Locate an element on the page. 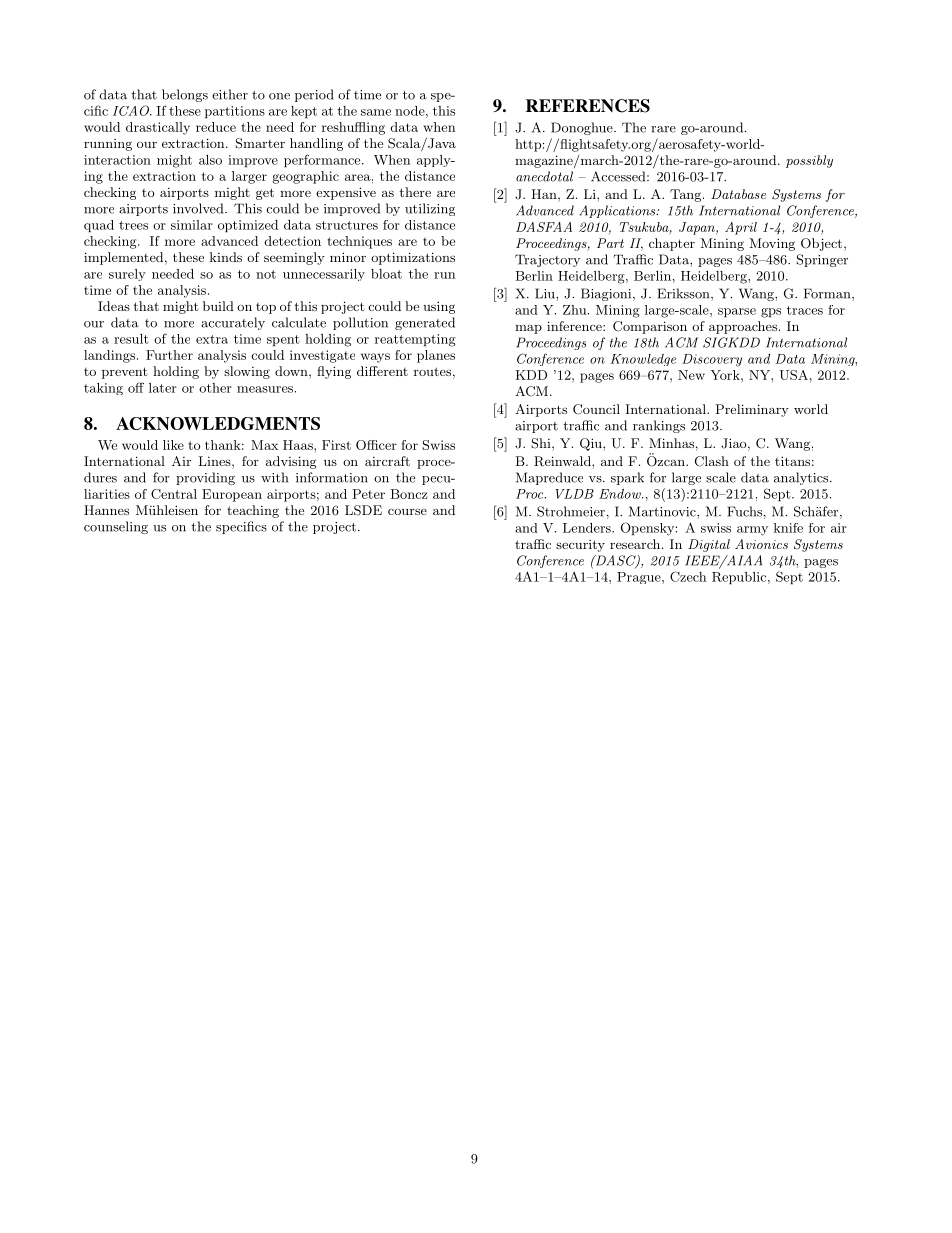 The height and width of the page is (1233, 952). approaches is located at coordinates (743, 327).
